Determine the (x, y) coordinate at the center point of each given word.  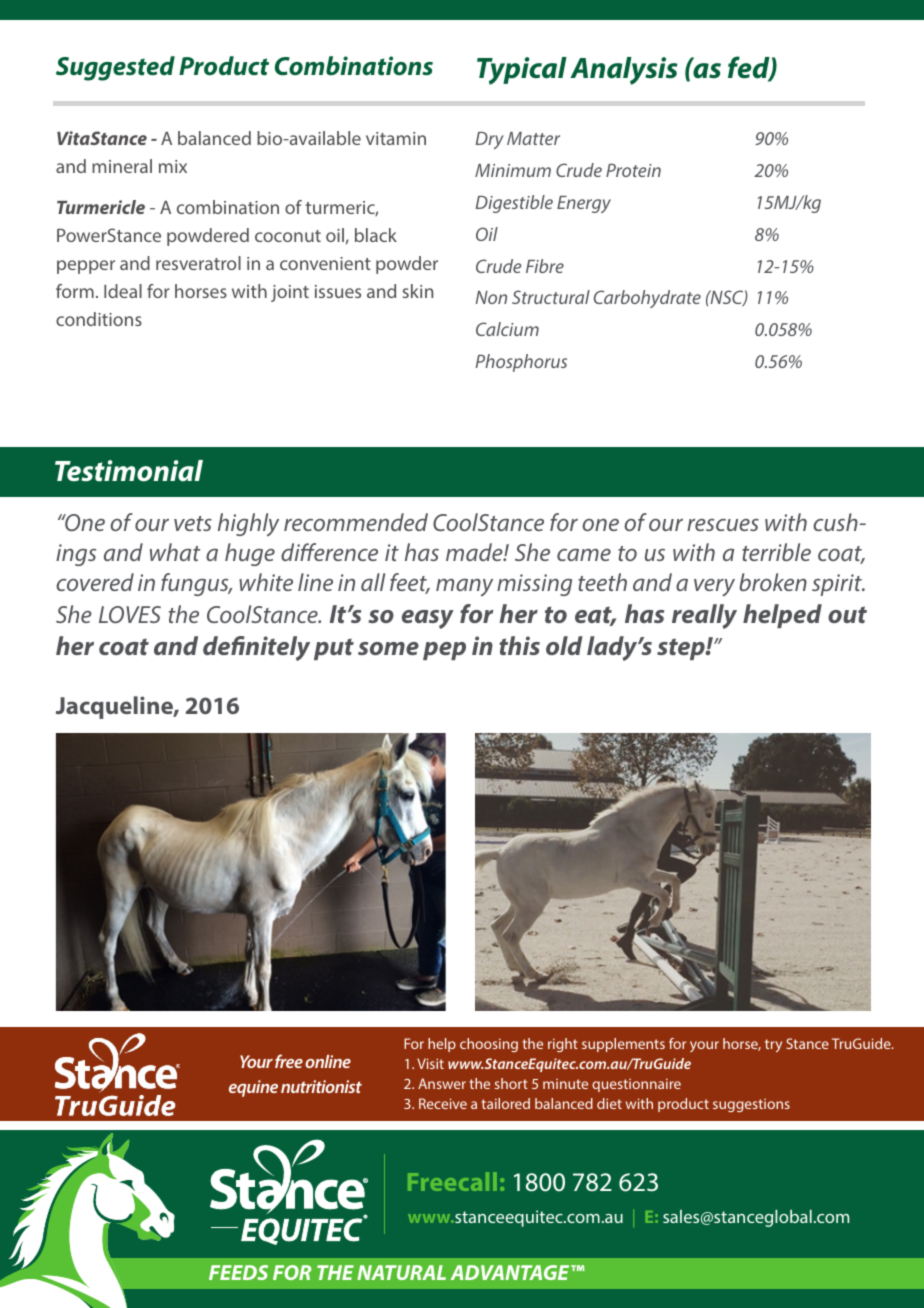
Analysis (624, 71)
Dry (490, 140)
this (519, 645)
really (704, 616)
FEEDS (238, 1272)
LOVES (130, 614)
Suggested (115, 68)
